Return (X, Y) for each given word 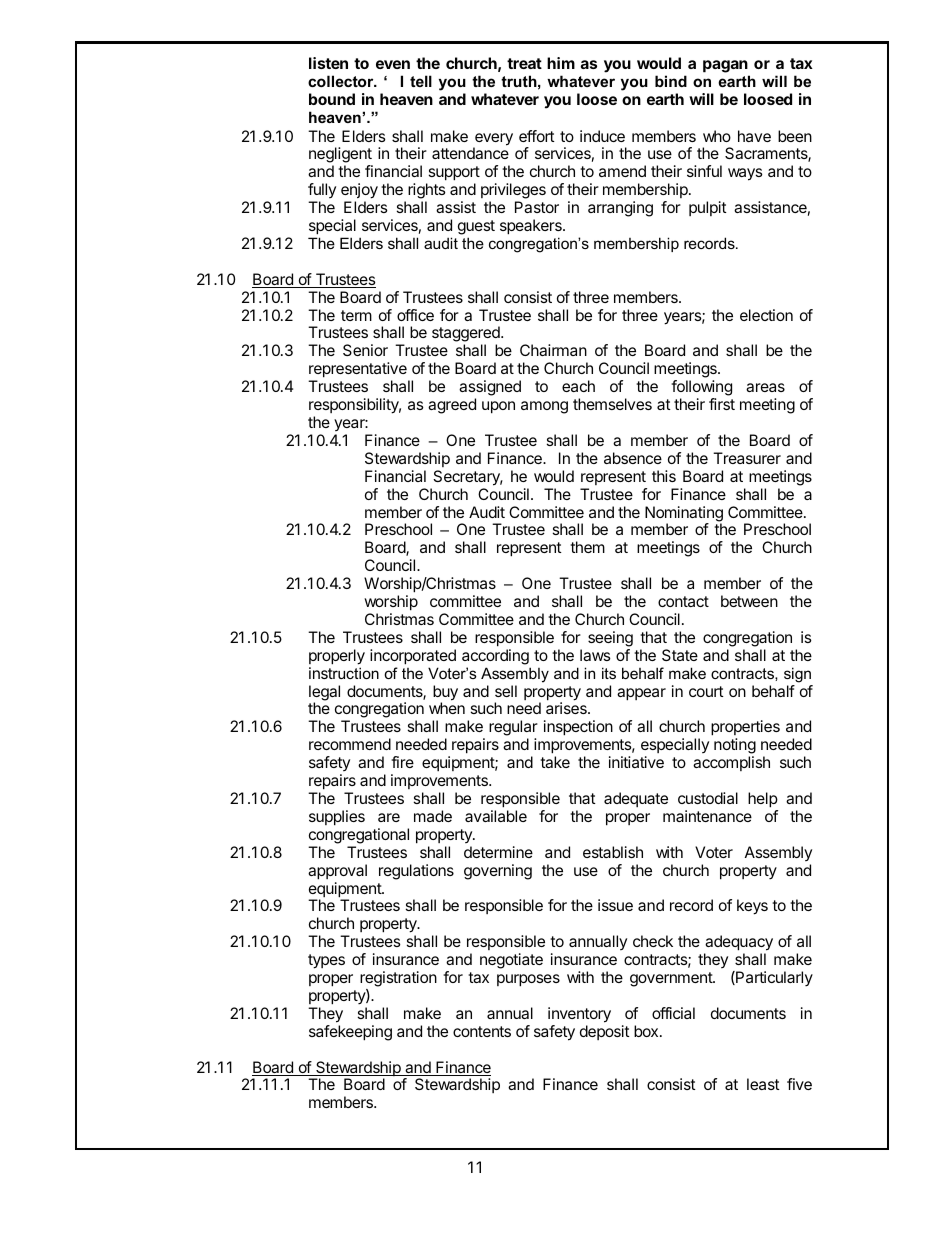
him (561, 63)
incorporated (413, 657)
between (749, 601)
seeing (610, 639)
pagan (726, 68)
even (393, 64)
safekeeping (350, 1033)
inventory (579, 1015)
